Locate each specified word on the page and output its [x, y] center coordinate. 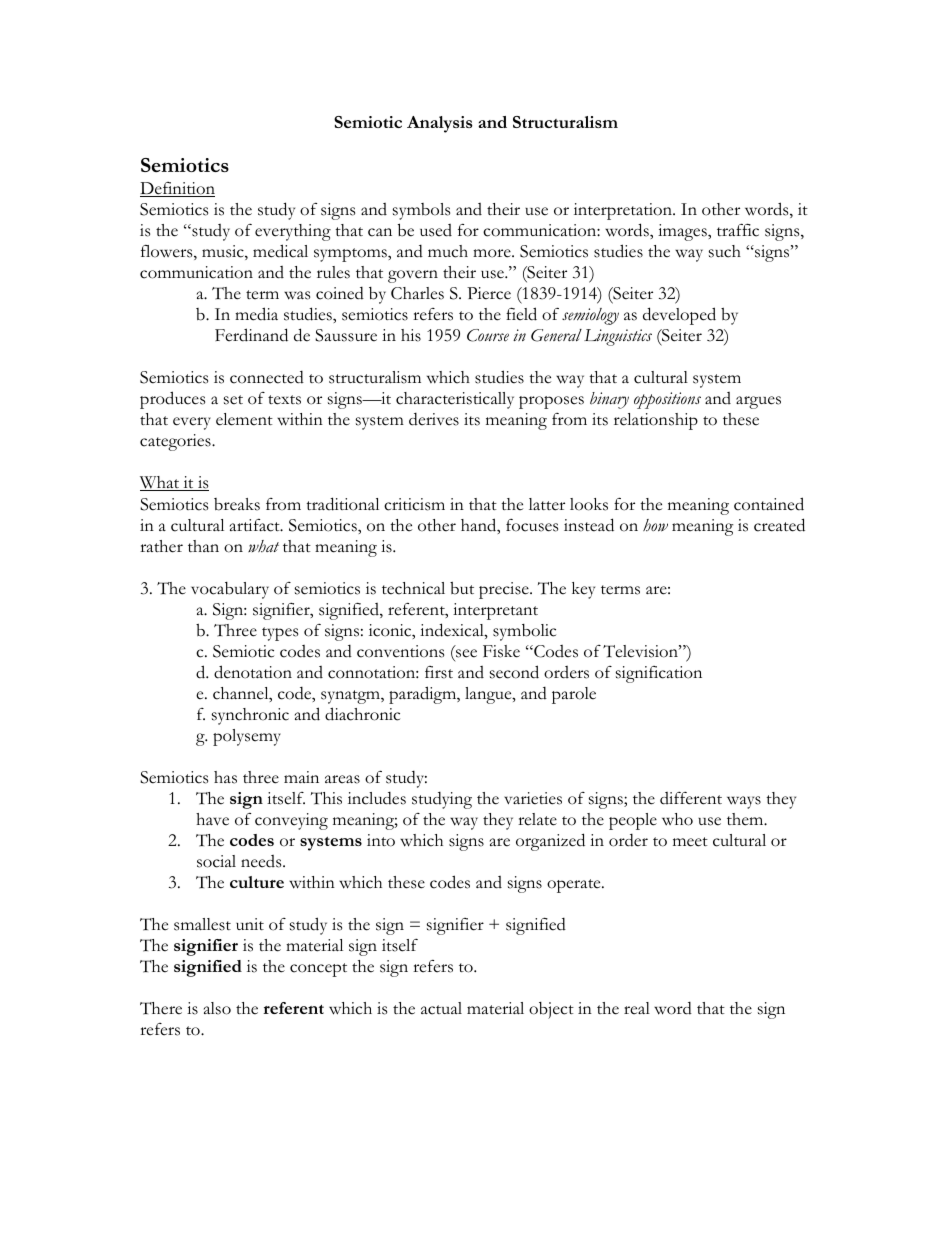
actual [441, 1008]
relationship [656, 421]
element [244, 419]
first [439, 672]
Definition [177, 189]
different [691, 798]
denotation [253, 672]
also [217, 1008]
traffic [738, 230]
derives [434, 419]
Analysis [440, 124]
